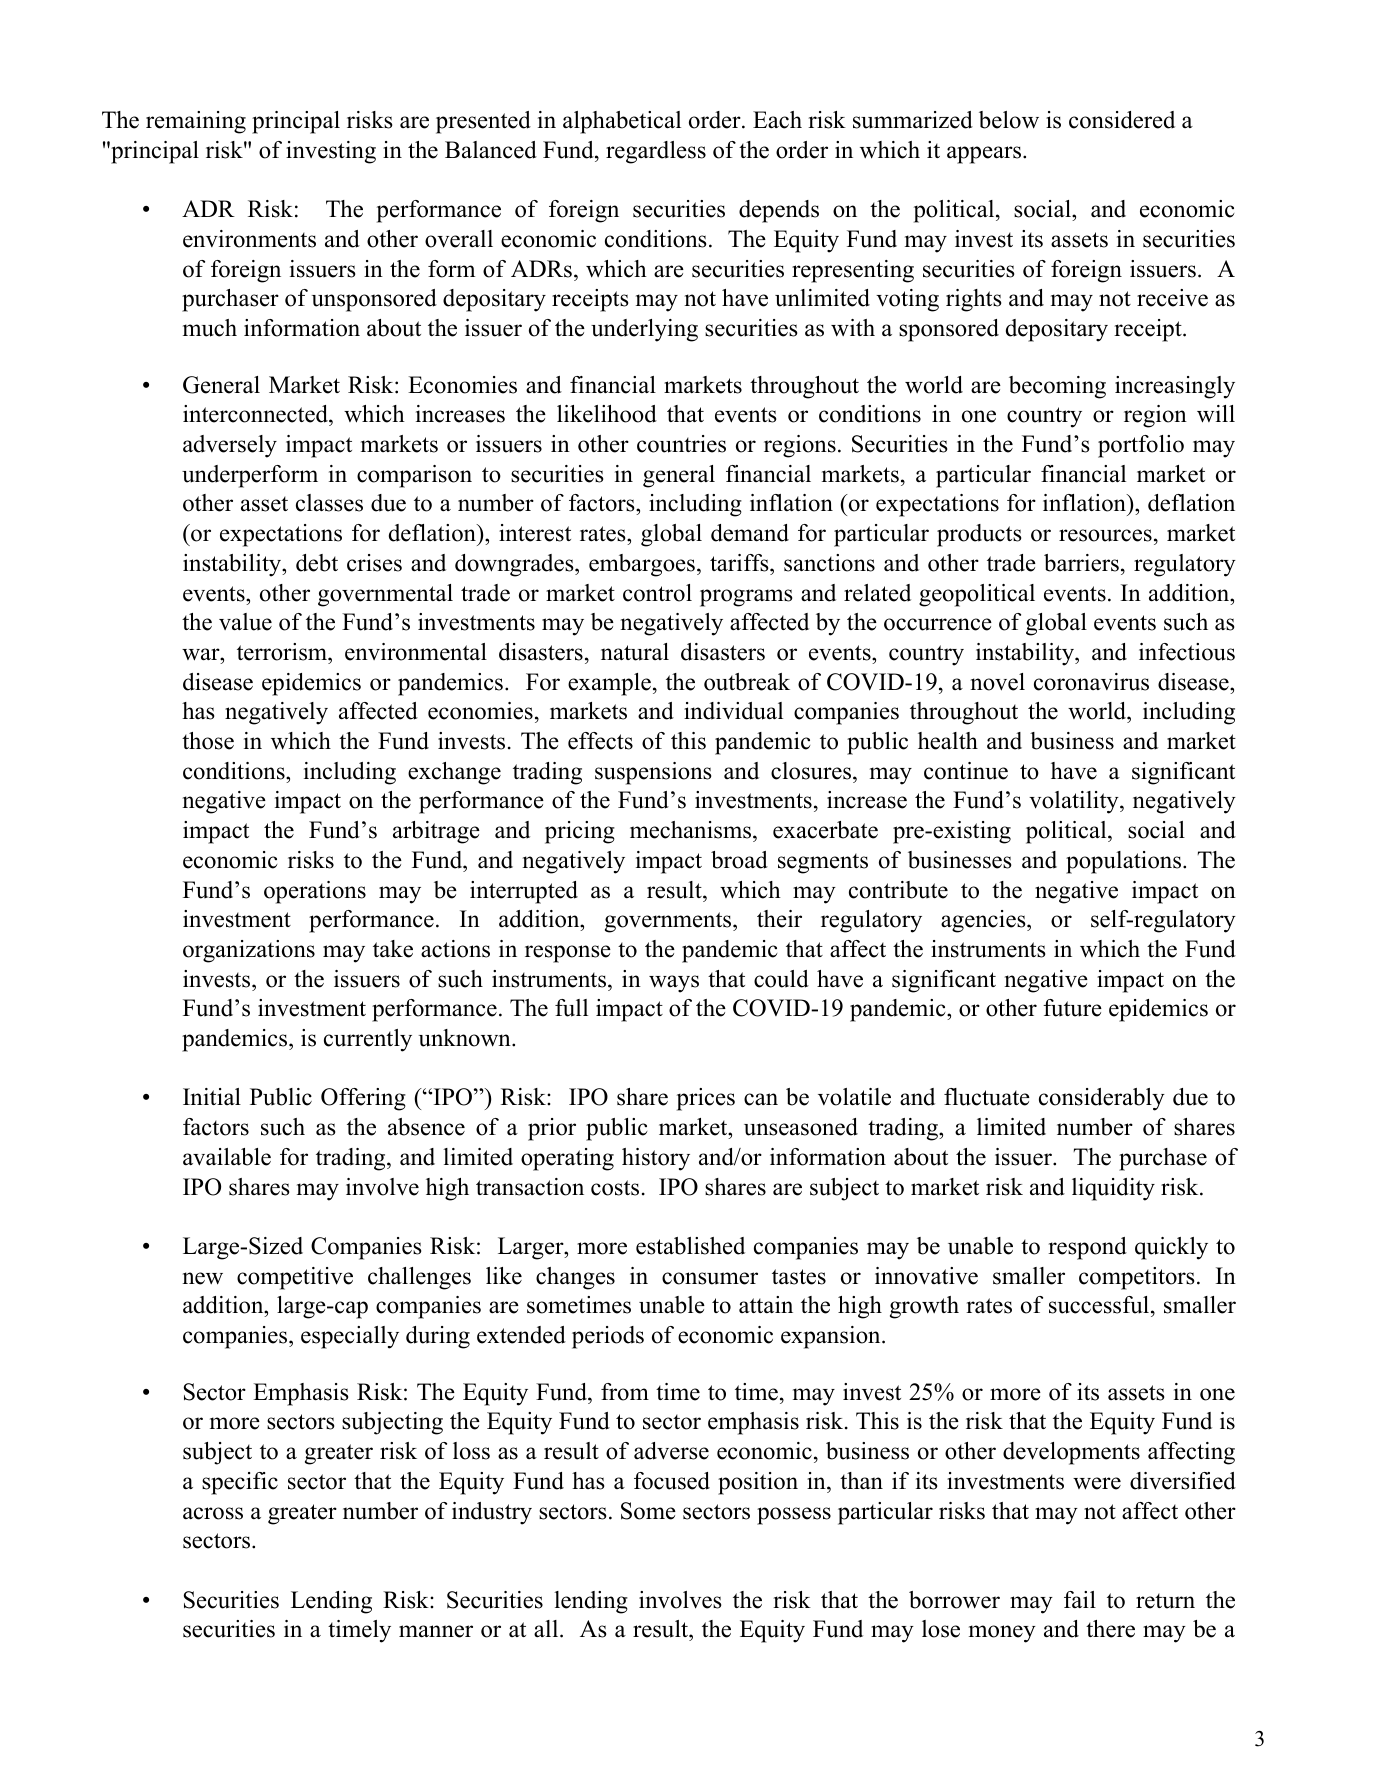 The width and height of the document is (1377, 1782). I want to click on countries, so click(681, 444).
